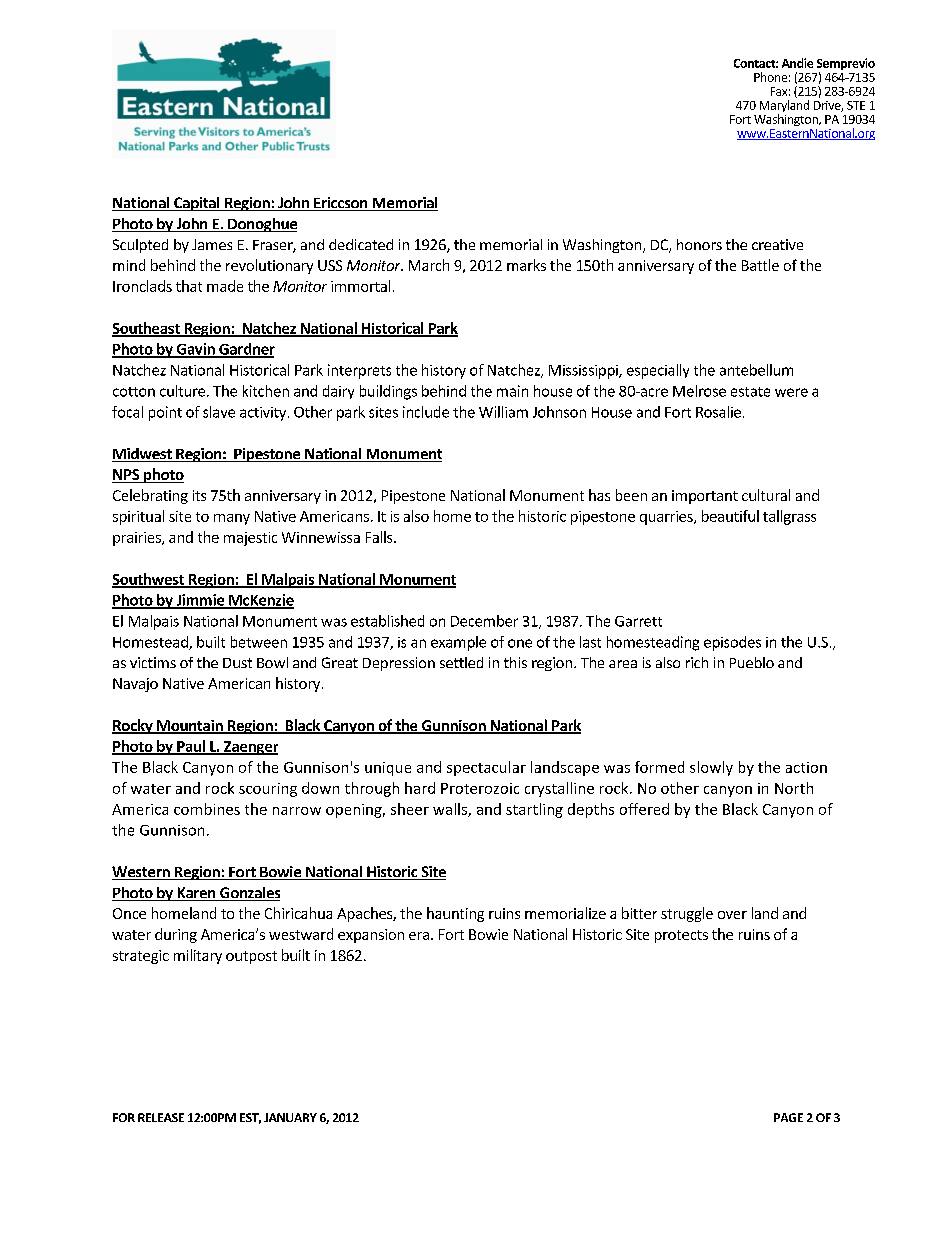 This screenshot has height=1233, width=952. I want to click on haunting, so click(455, 914).
